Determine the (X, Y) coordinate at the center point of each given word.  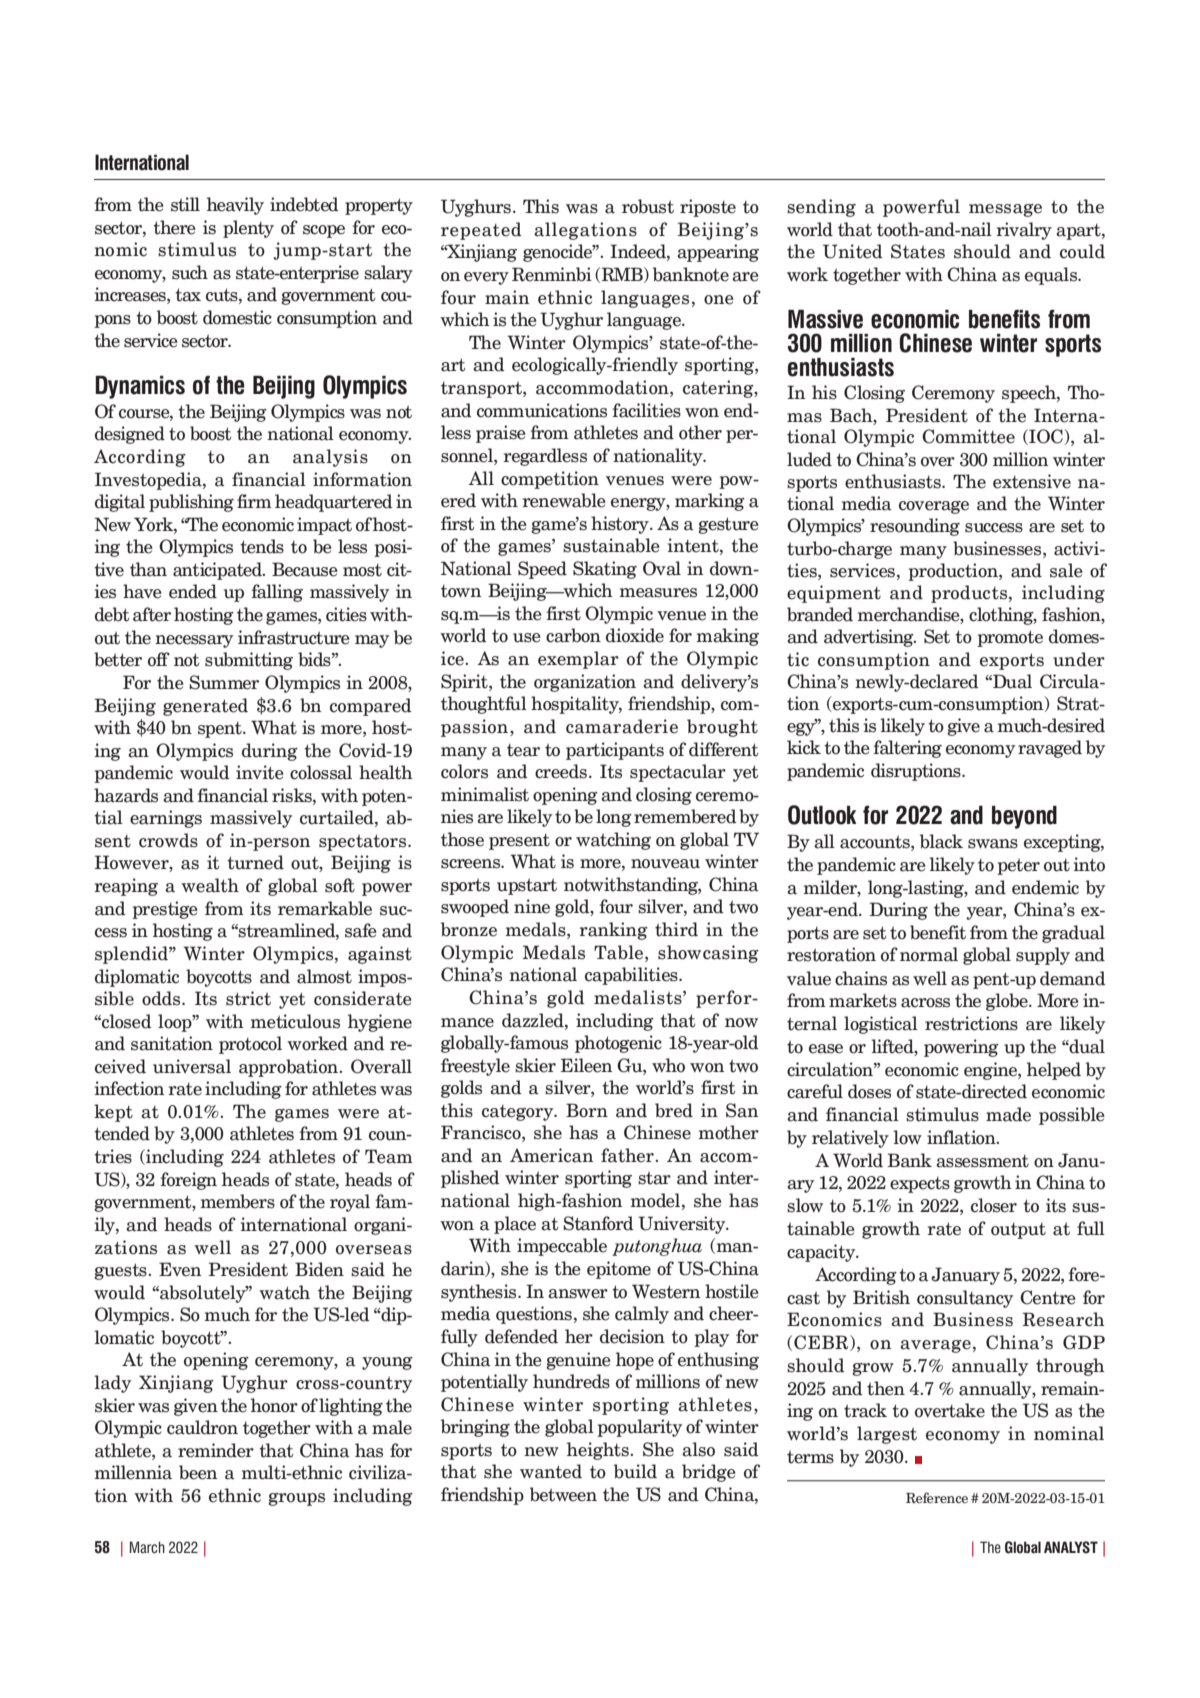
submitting (249, 661)
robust (648, 206)
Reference (937, 1497)
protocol (250, 1045)
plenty (248, 229)
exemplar (578, 660)
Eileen (587, 1065)
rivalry (1024, 231)
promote (1010, 638)
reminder (216, 1450)
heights (599, 1451)
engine (991, 1071)
